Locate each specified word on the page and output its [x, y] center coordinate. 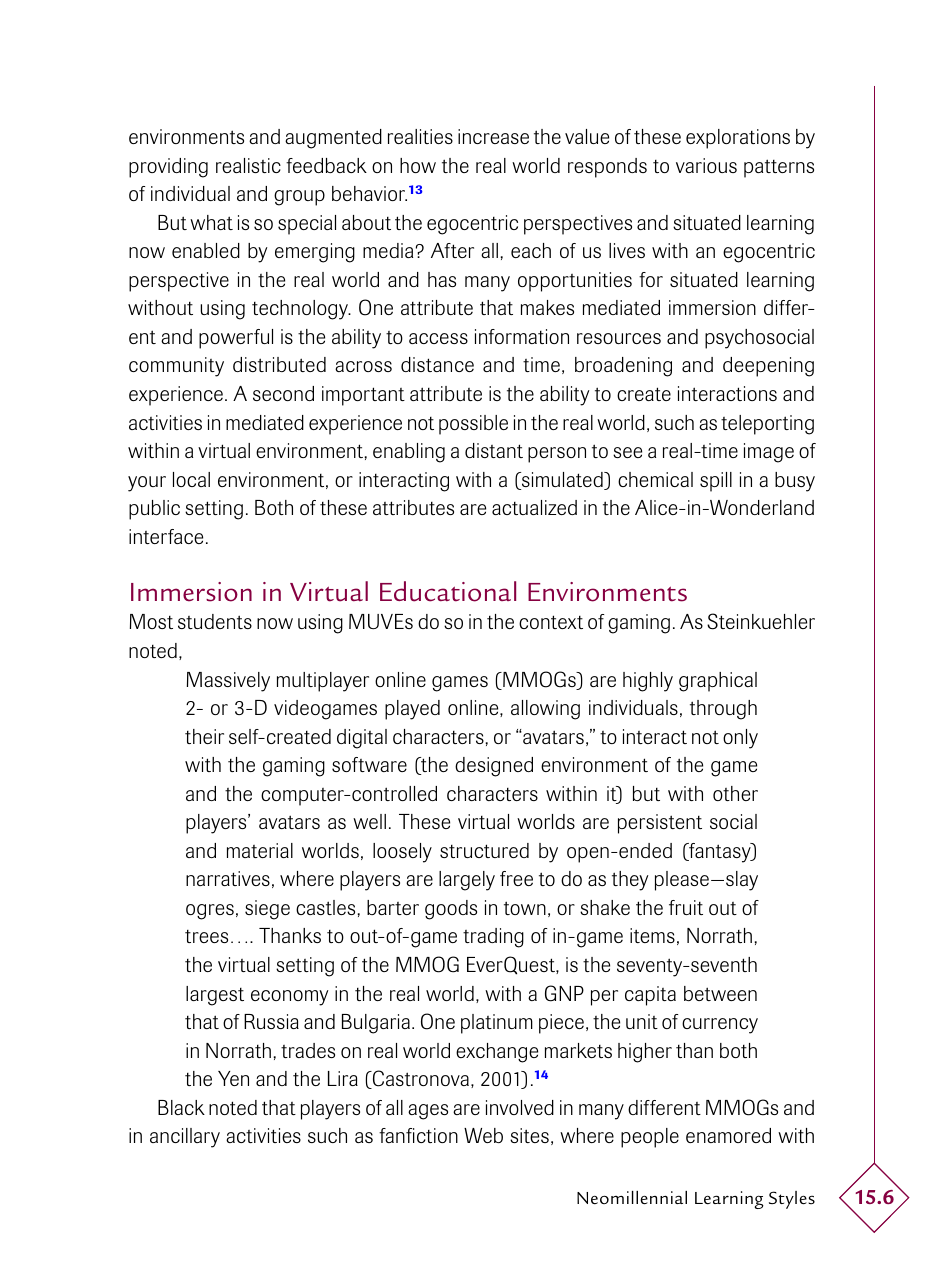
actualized [534, 507]
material [260, 850]
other [735, 793]
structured [484, 850]
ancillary [185, 1138]
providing [168, 168]
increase [493, 136]
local [191, 479]
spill [716, 482]
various [706, 165]
